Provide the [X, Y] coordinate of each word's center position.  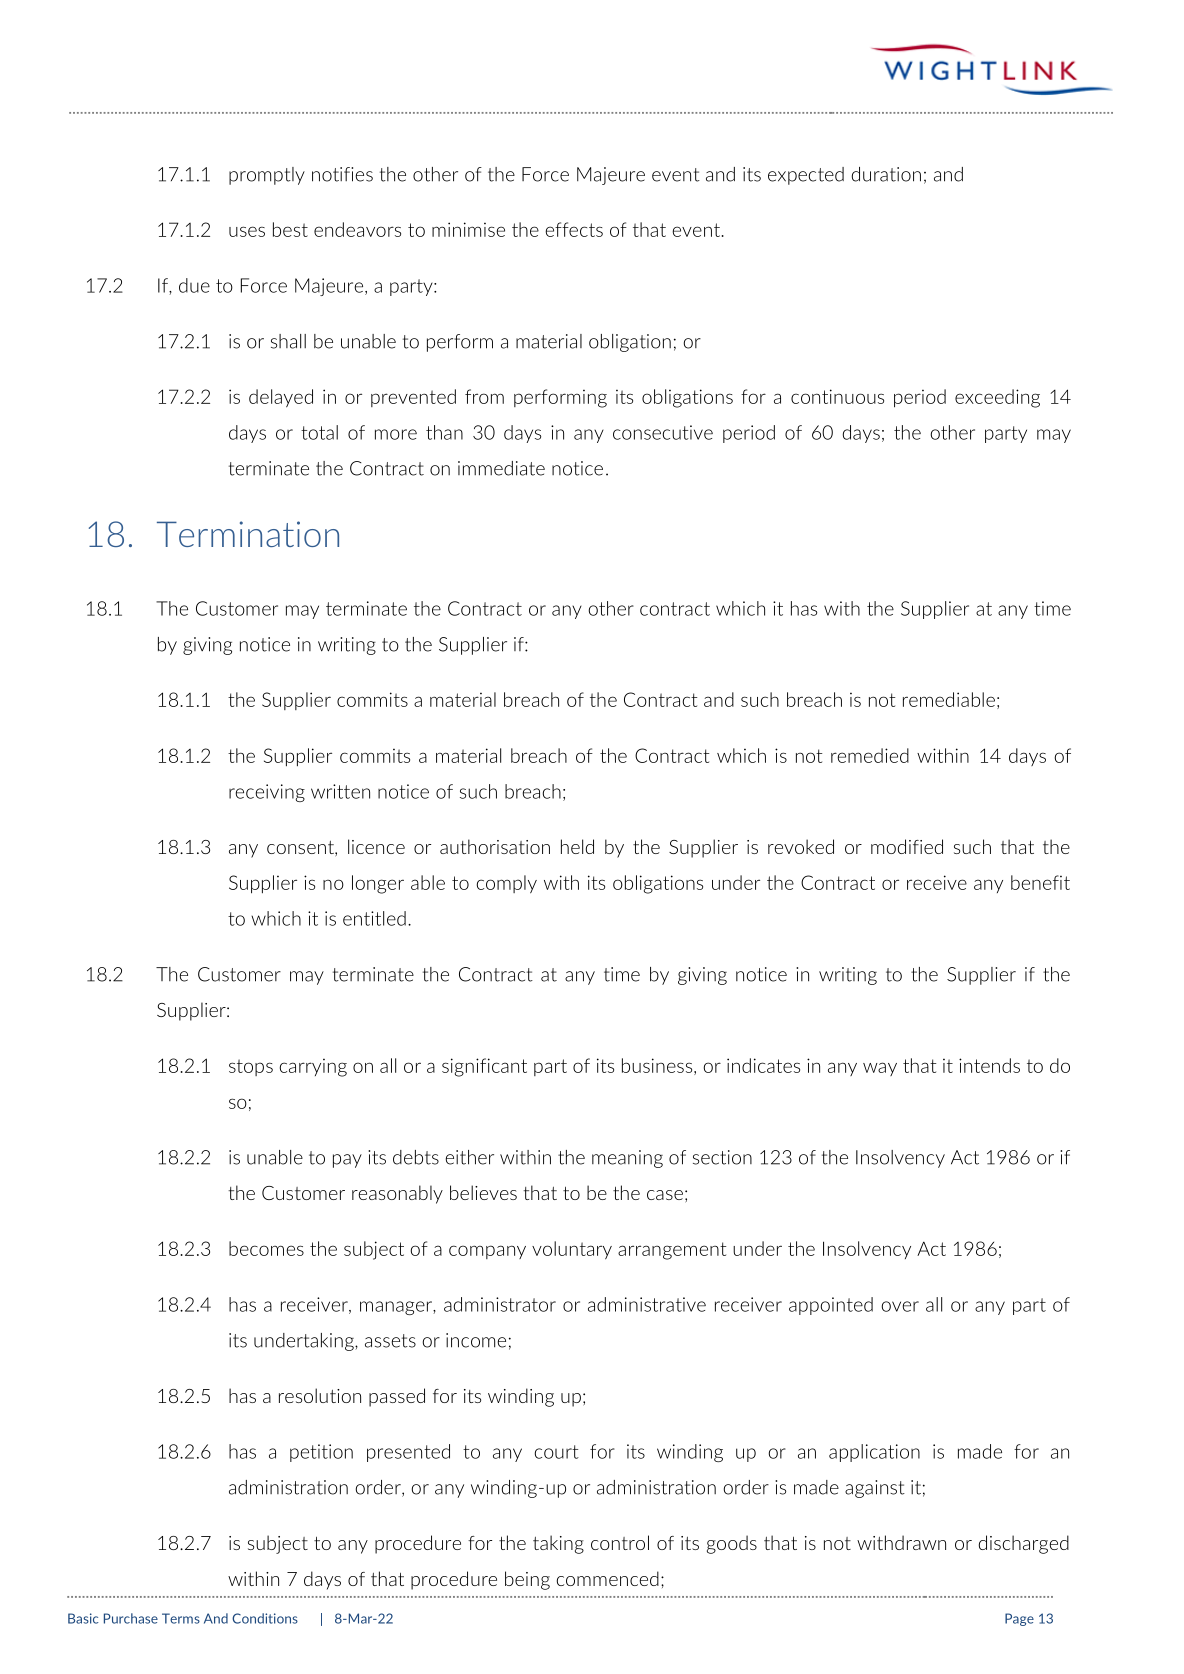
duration [886, 174]
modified [907, 846]
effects [574, 229]
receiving [267, 793]
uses [247, 231]
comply [506, 884]
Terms [181, 1618]
